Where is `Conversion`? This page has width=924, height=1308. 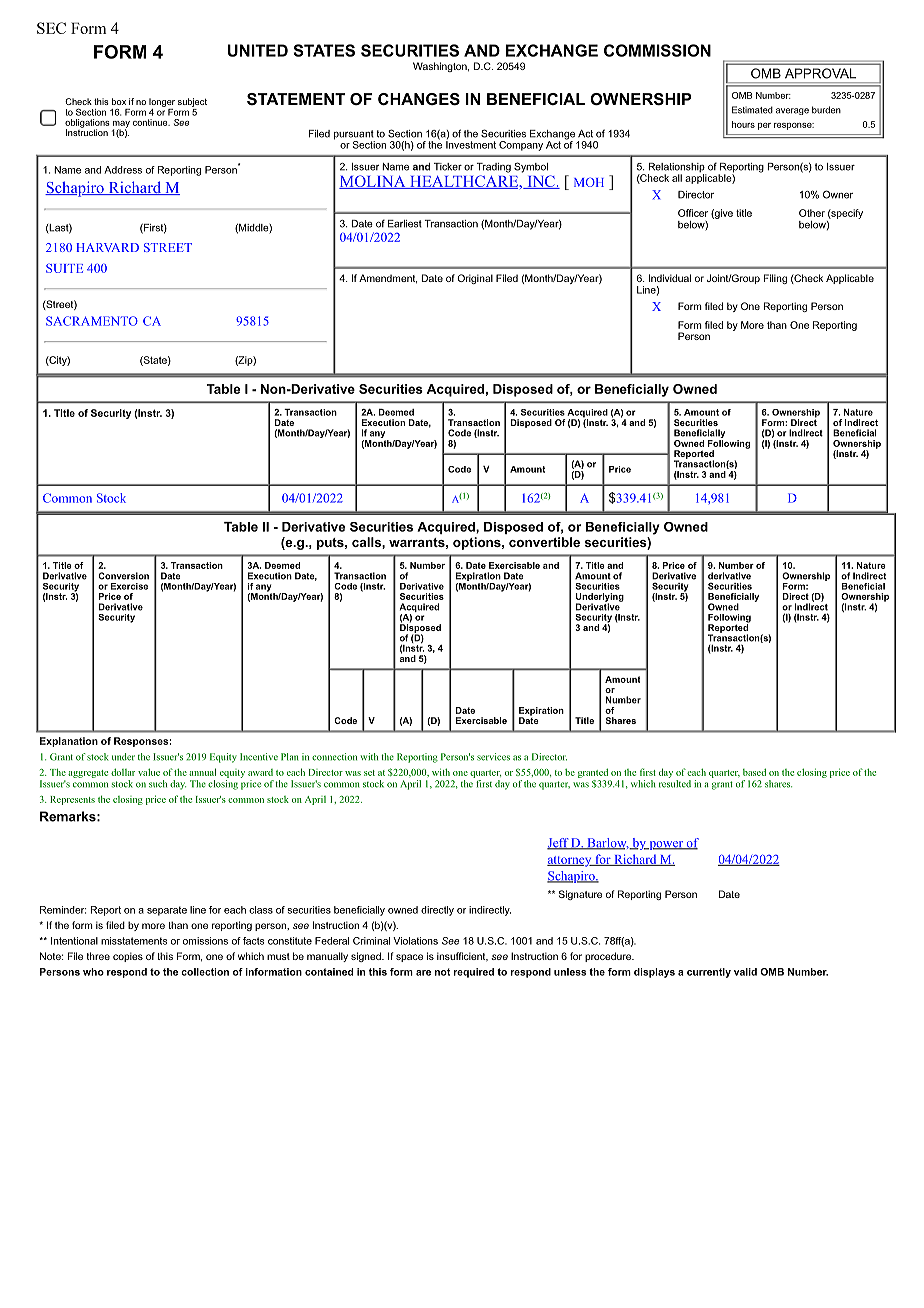
Conversion is located at coordinates (123, 576).
